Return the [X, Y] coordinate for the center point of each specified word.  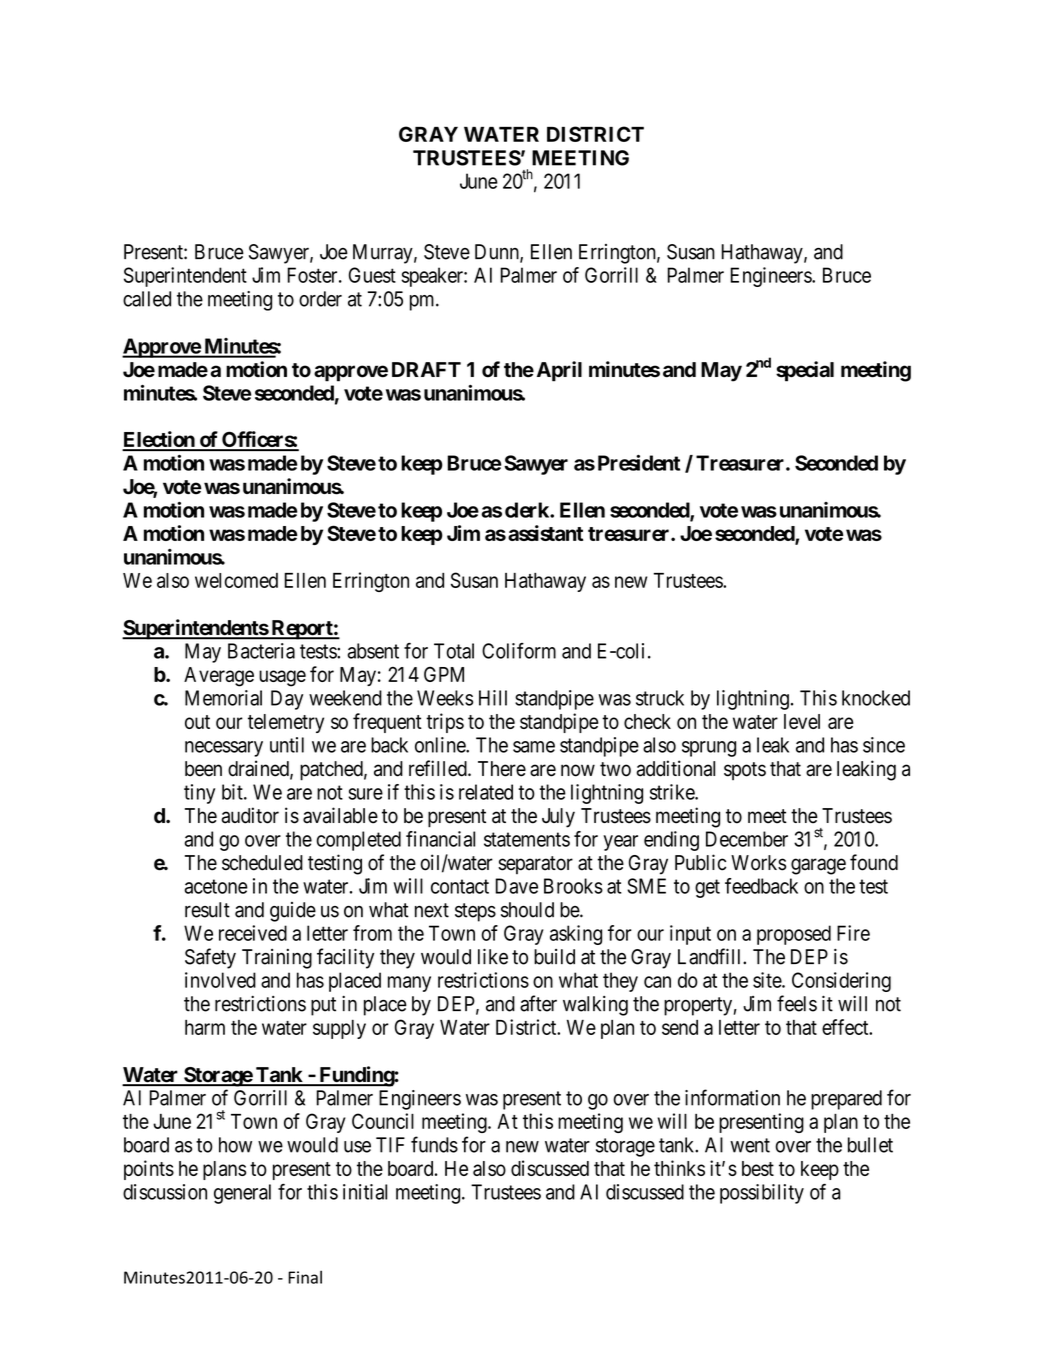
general [242, 1194]
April [559, 371]
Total [454, 651]
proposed [794, 935]
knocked [876, 698]
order [320, 299]
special [805, 371]
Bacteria [261, 651]
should [527, 910]
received [253, 933]
